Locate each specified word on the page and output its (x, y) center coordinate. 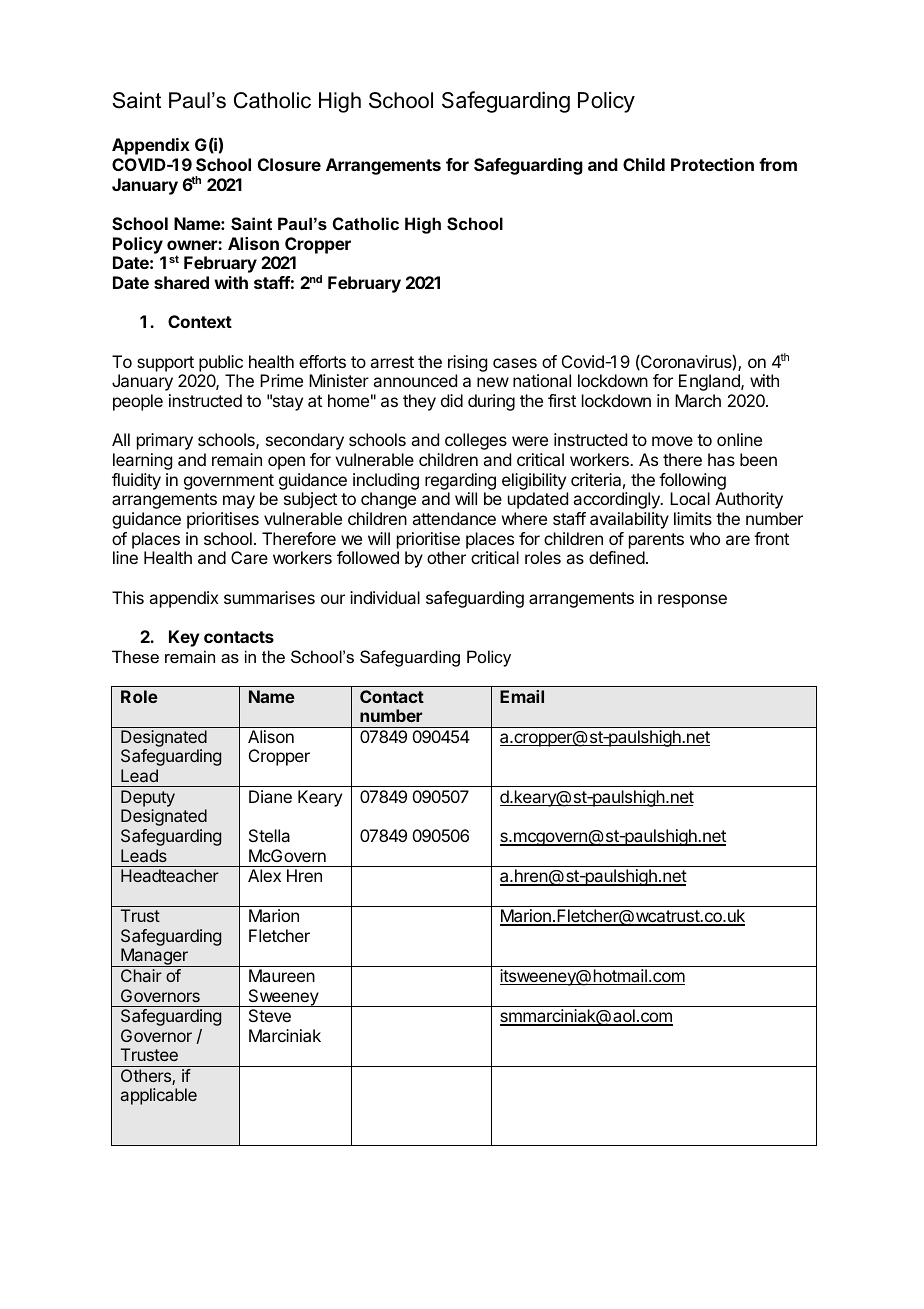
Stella (269, 835)
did (452, 400)
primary (165, 441)
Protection (712, 164)
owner (193, 245)
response (692, 601)
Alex (264, 875)
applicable (159, 1096)
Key (184, 638)
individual (385, 597)
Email (522, 696)
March (698, 400)
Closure (289, 164)
